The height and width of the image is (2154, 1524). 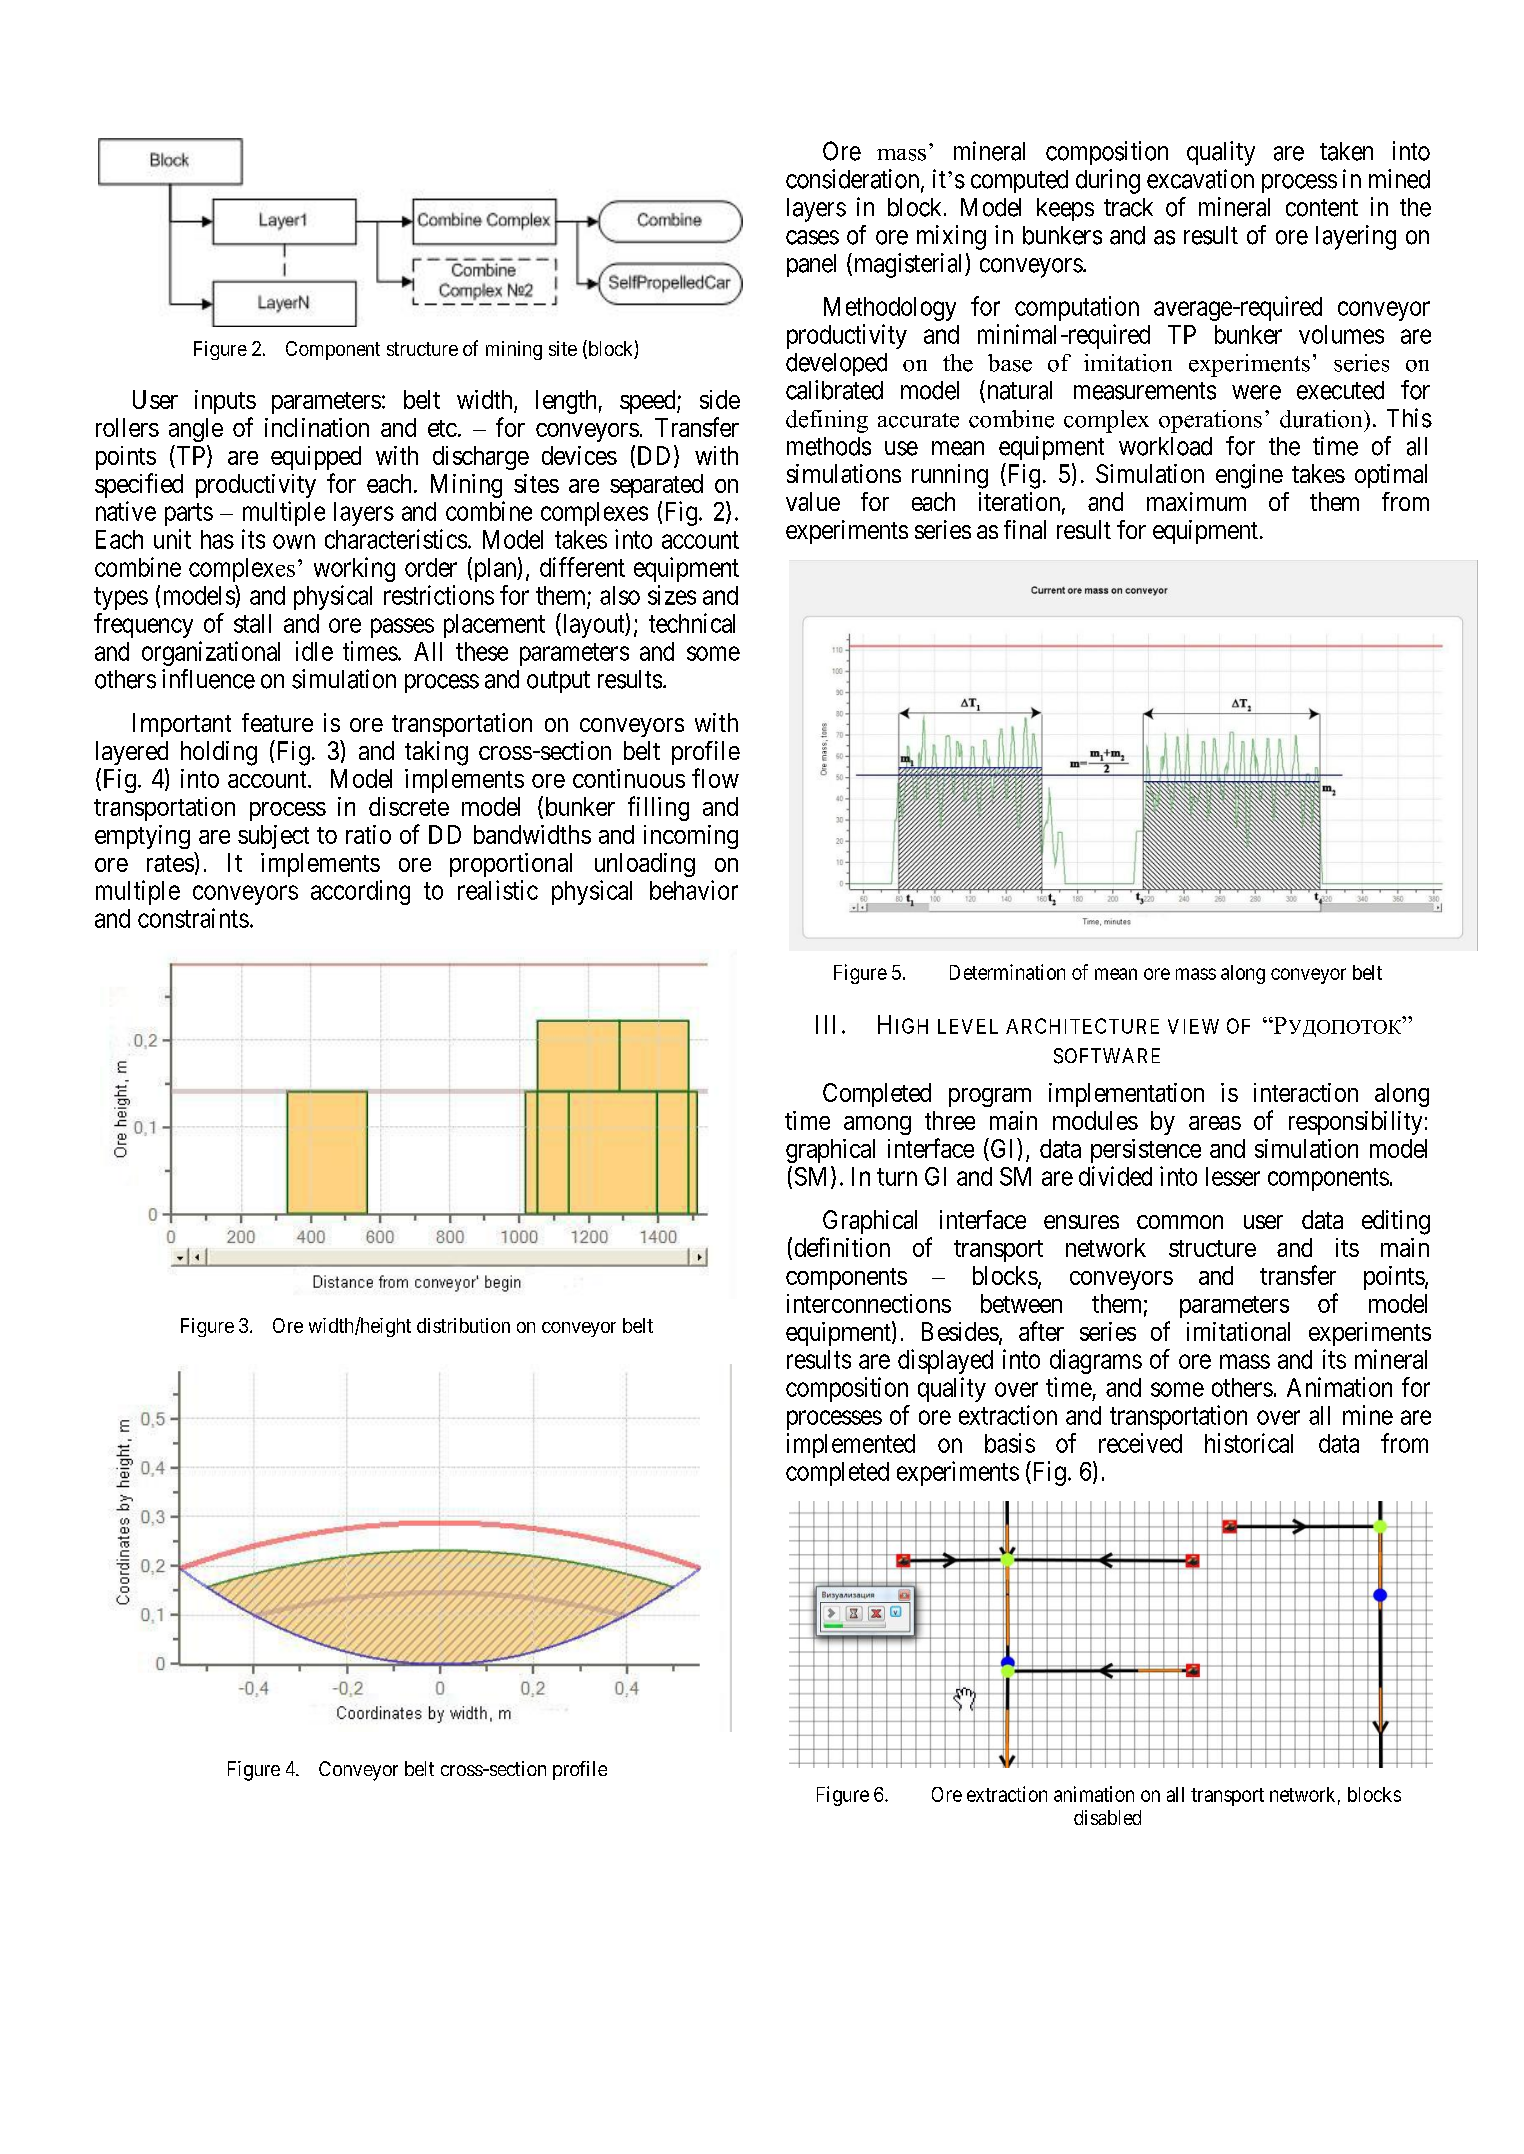 I want to click on basis, so click(x=1010, y=1443).
